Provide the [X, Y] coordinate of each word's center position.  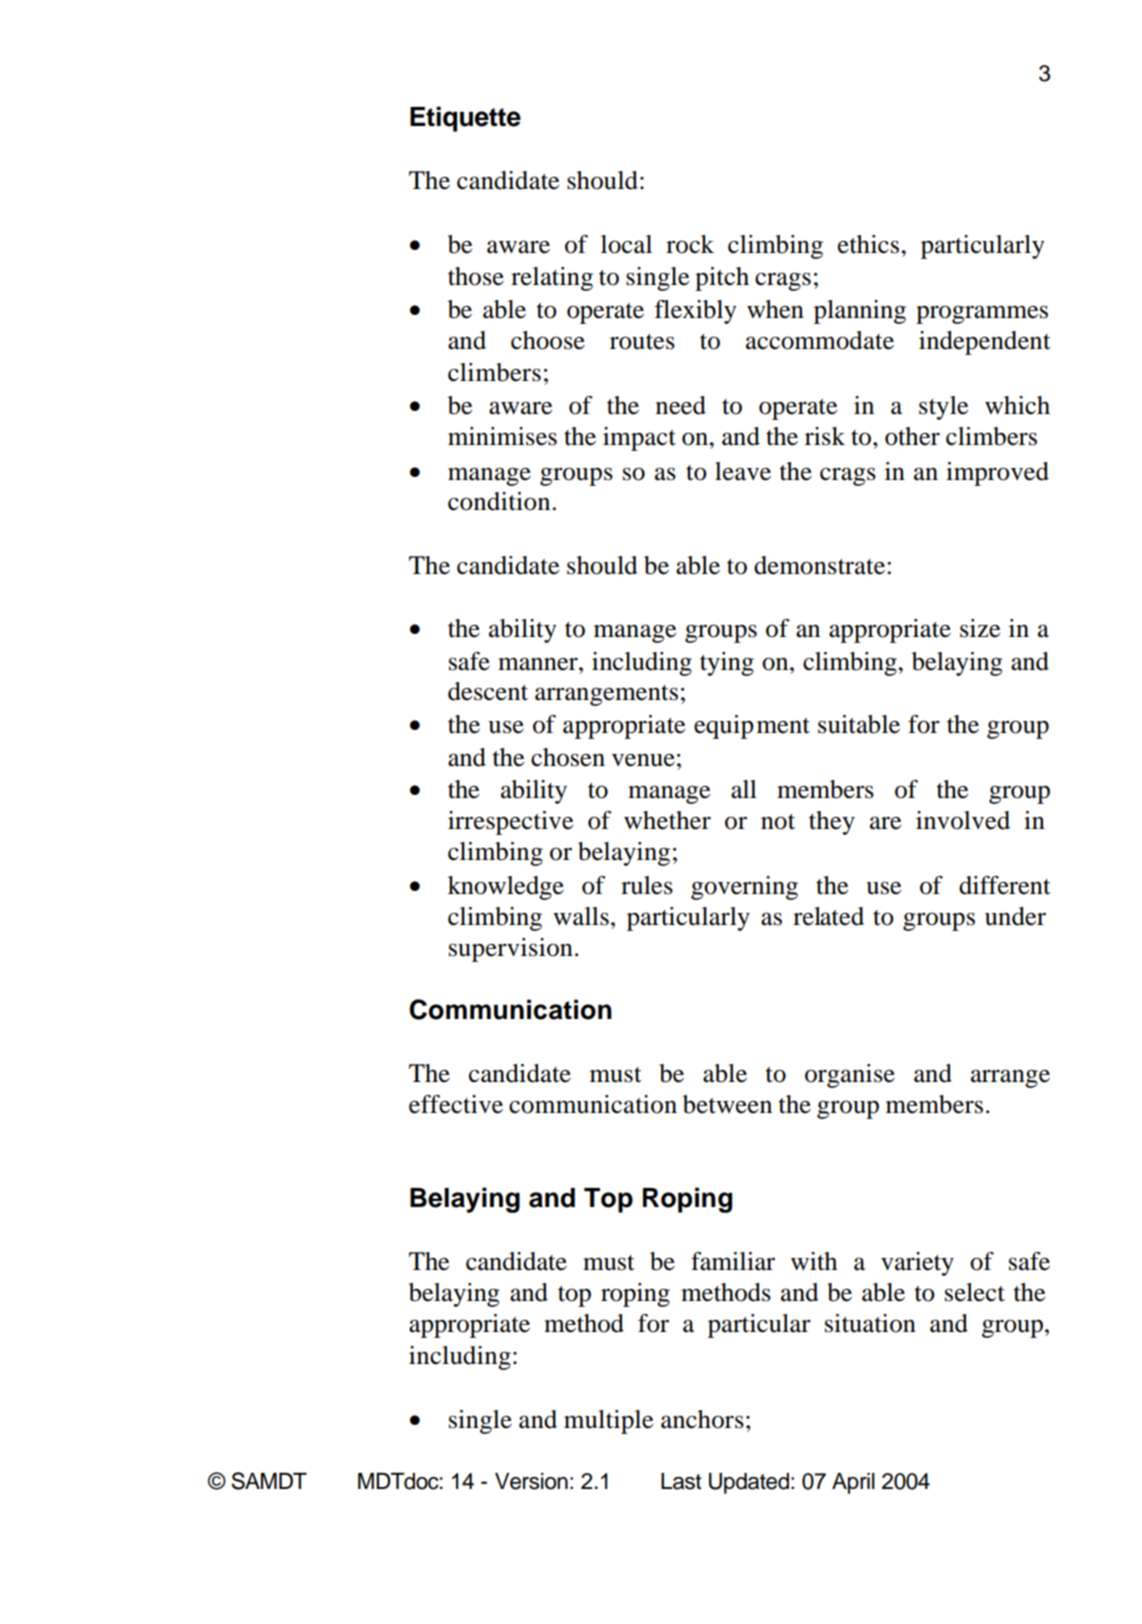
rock [690, 244]
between [727, 1104]
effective [456, 1104]
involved [963, 820]
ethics [870, 244]
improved [997, 474]
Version [531, 1481]
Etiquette [465, 119]
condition [499, 501]
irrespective [510, 823]
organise [850, 1076]
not [778, 822]
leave [743, 471]
